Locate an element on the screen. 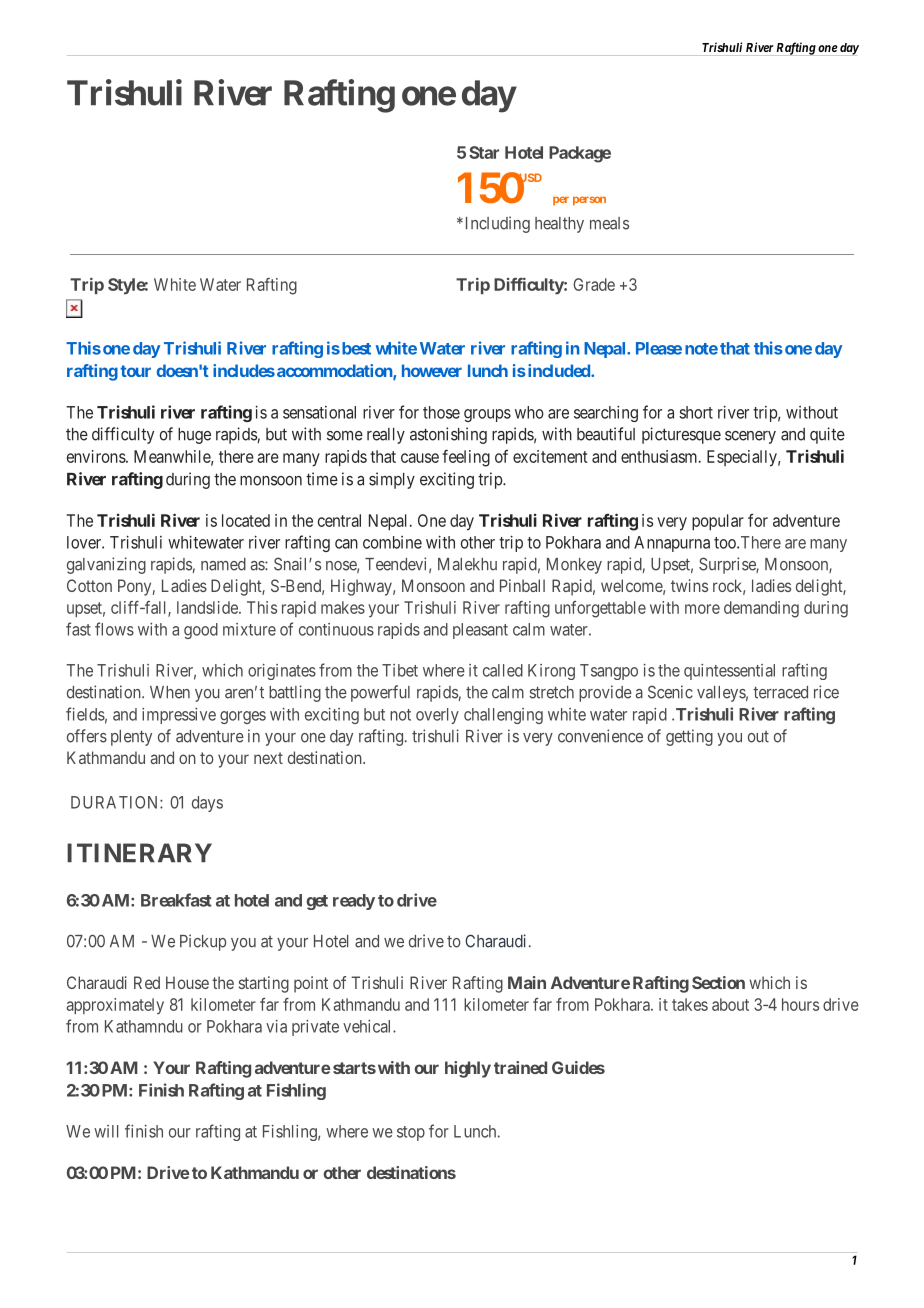  called is located at coordinates (503, 670).
